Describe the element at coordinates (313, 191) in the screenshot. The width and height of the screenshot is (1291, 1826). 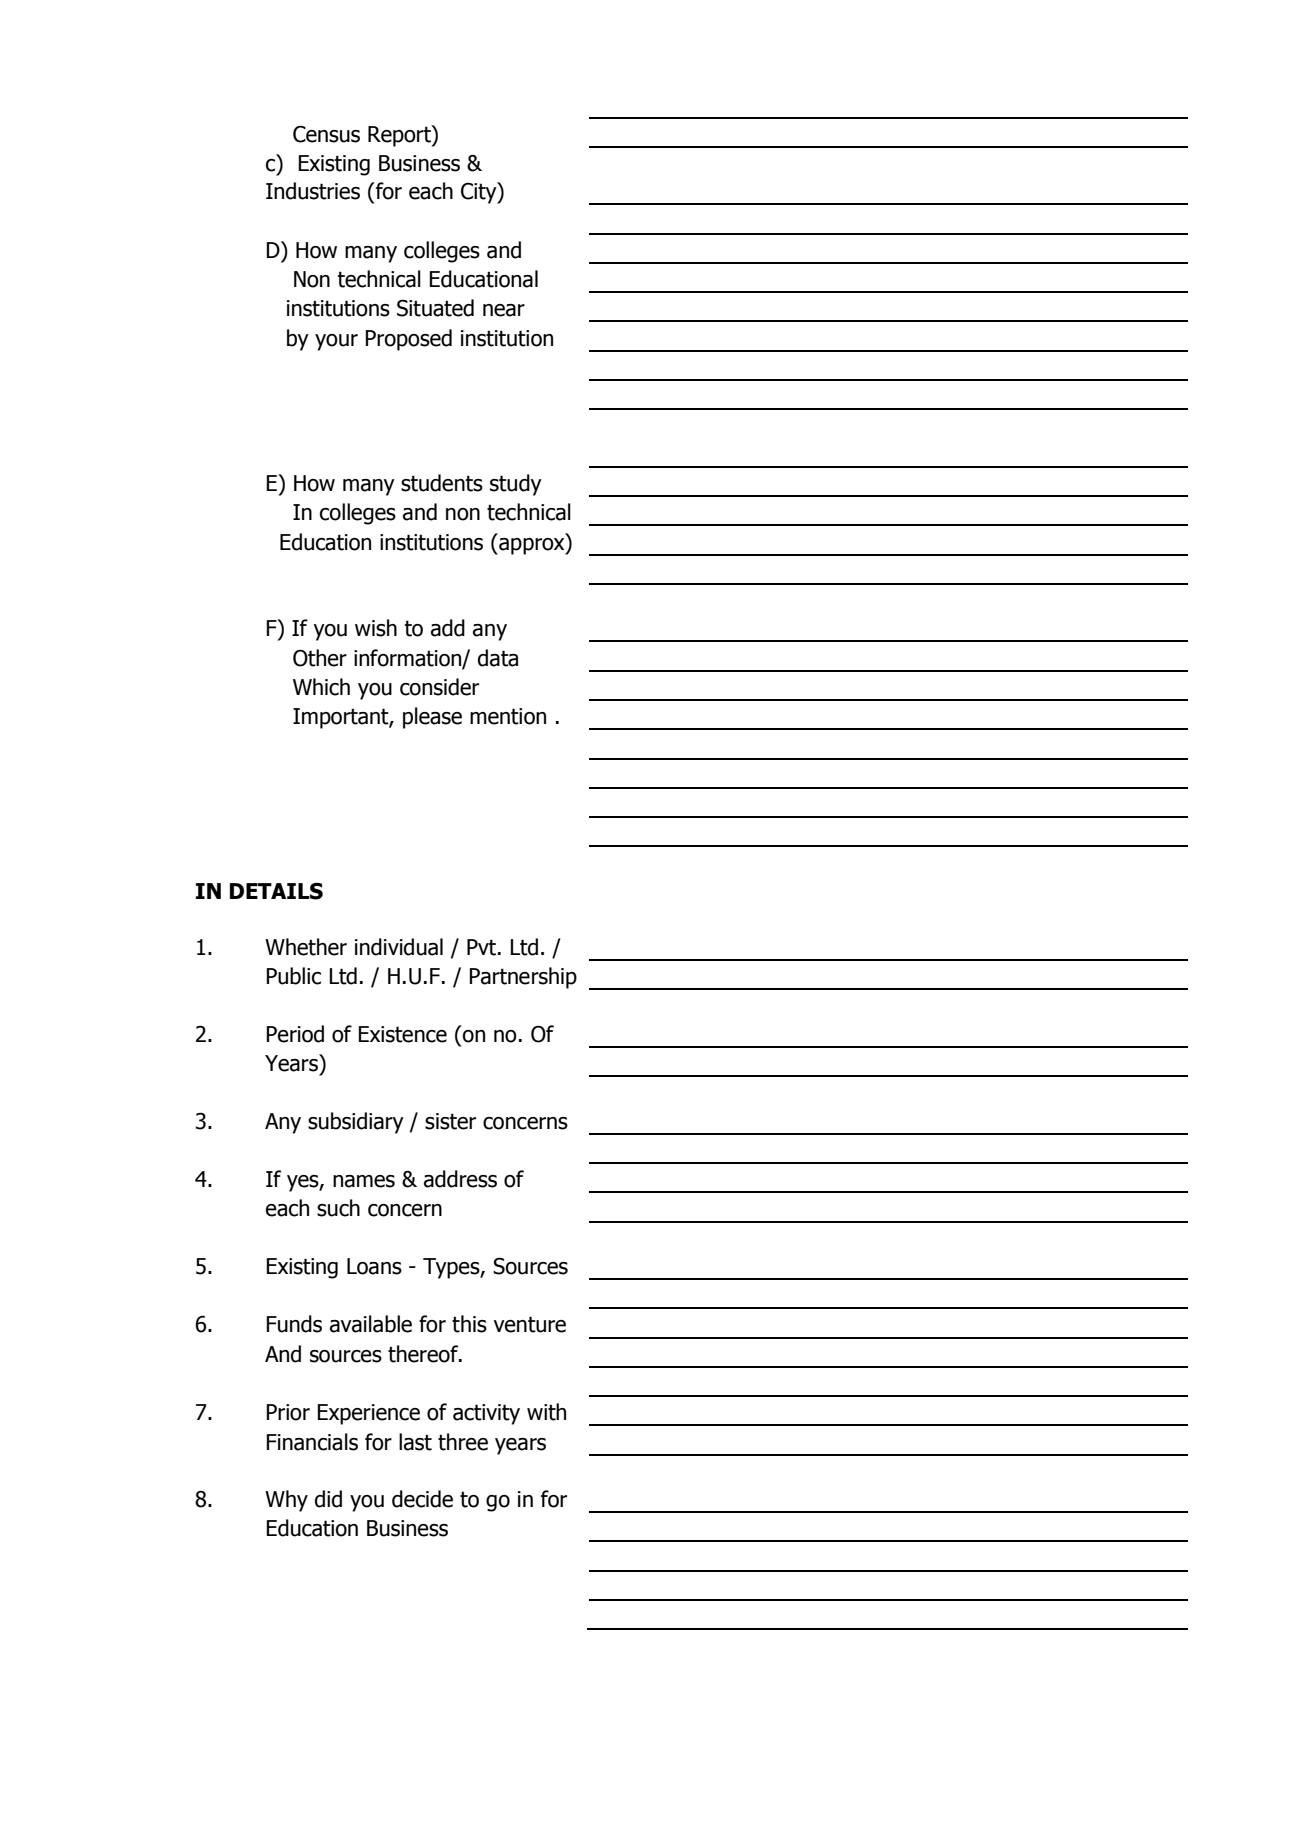
I see `Industries` at that location.
